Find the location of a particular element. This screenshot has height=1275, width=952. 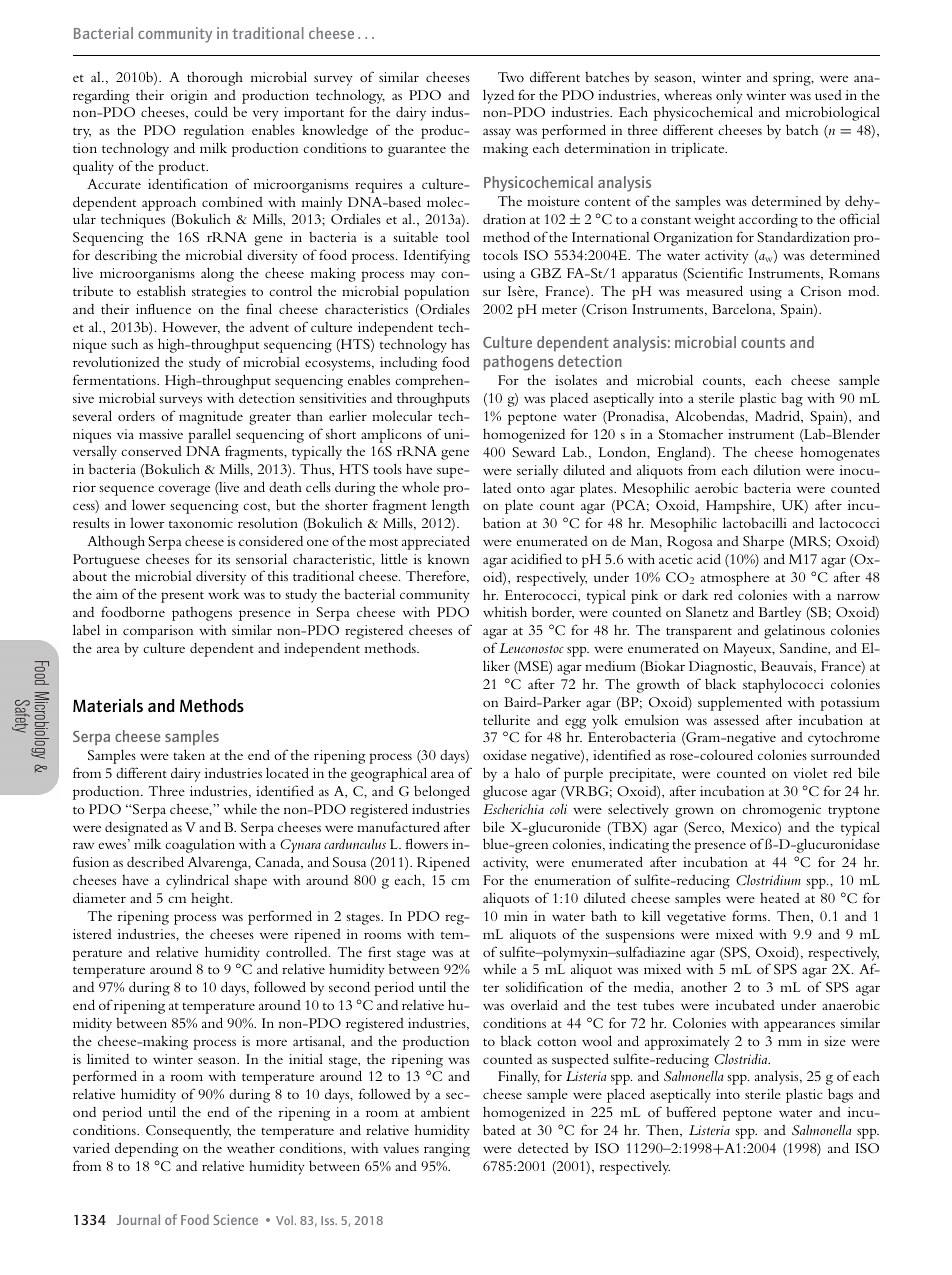

ranging is located at coordinates (447, 1150).
